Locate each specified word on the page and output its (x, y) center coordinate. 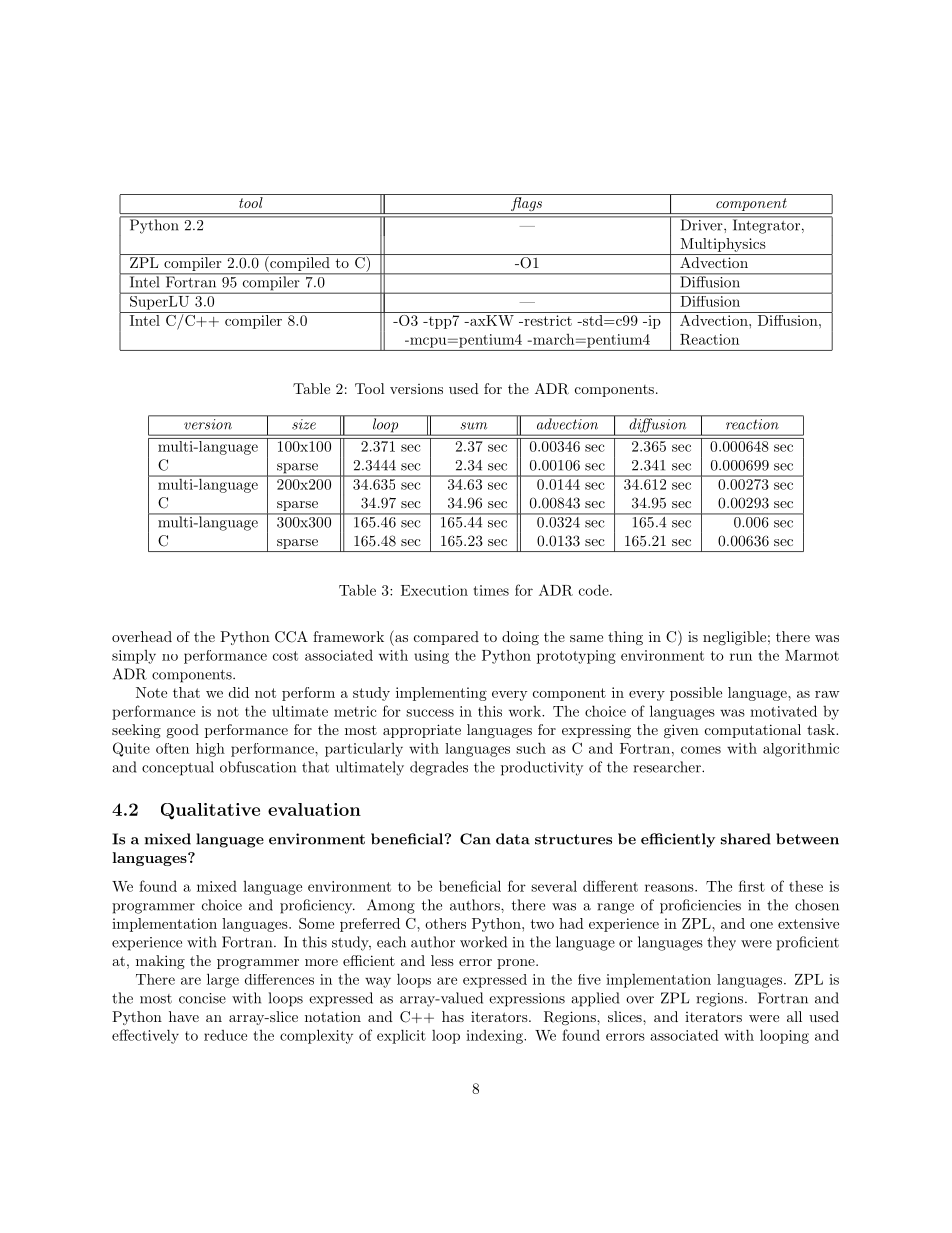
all (794, 1016)
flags (526, 205)
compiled (300, 265)
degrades (439, 768)
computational (753, 731)
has (453, 1016)
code (595, 590)
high (210, 750)
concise (202, 998)
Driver (701, 224)
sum (474, 426)
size (304, 424)
